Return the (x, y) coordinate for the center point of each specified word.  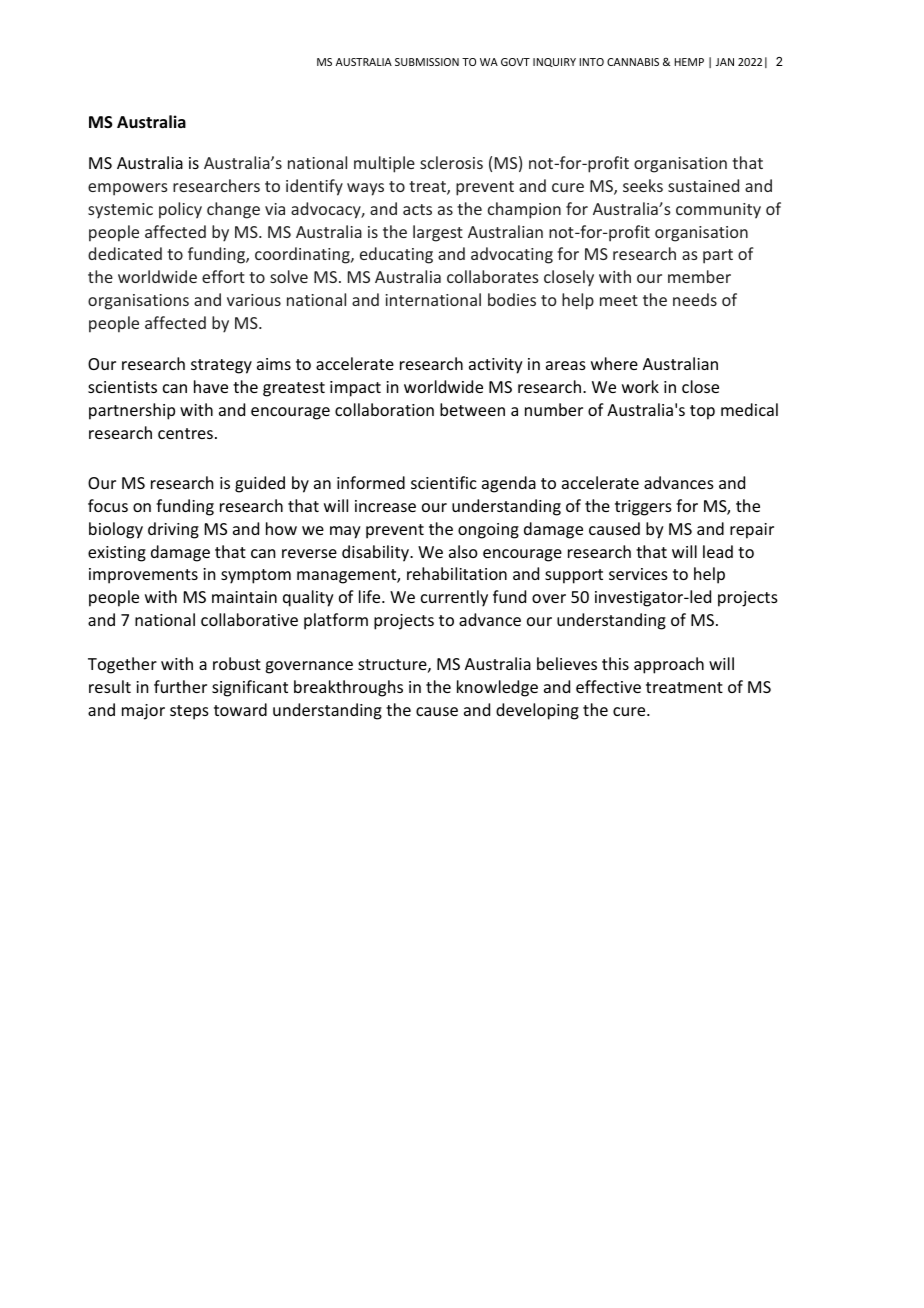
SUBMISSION (427, 62)
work (640, 386)
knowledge (497, 688)
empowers (128, 189)
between (472, 409)
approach (669, 665)
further (180, 686)
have (211, 386)
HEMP (689, 62)
